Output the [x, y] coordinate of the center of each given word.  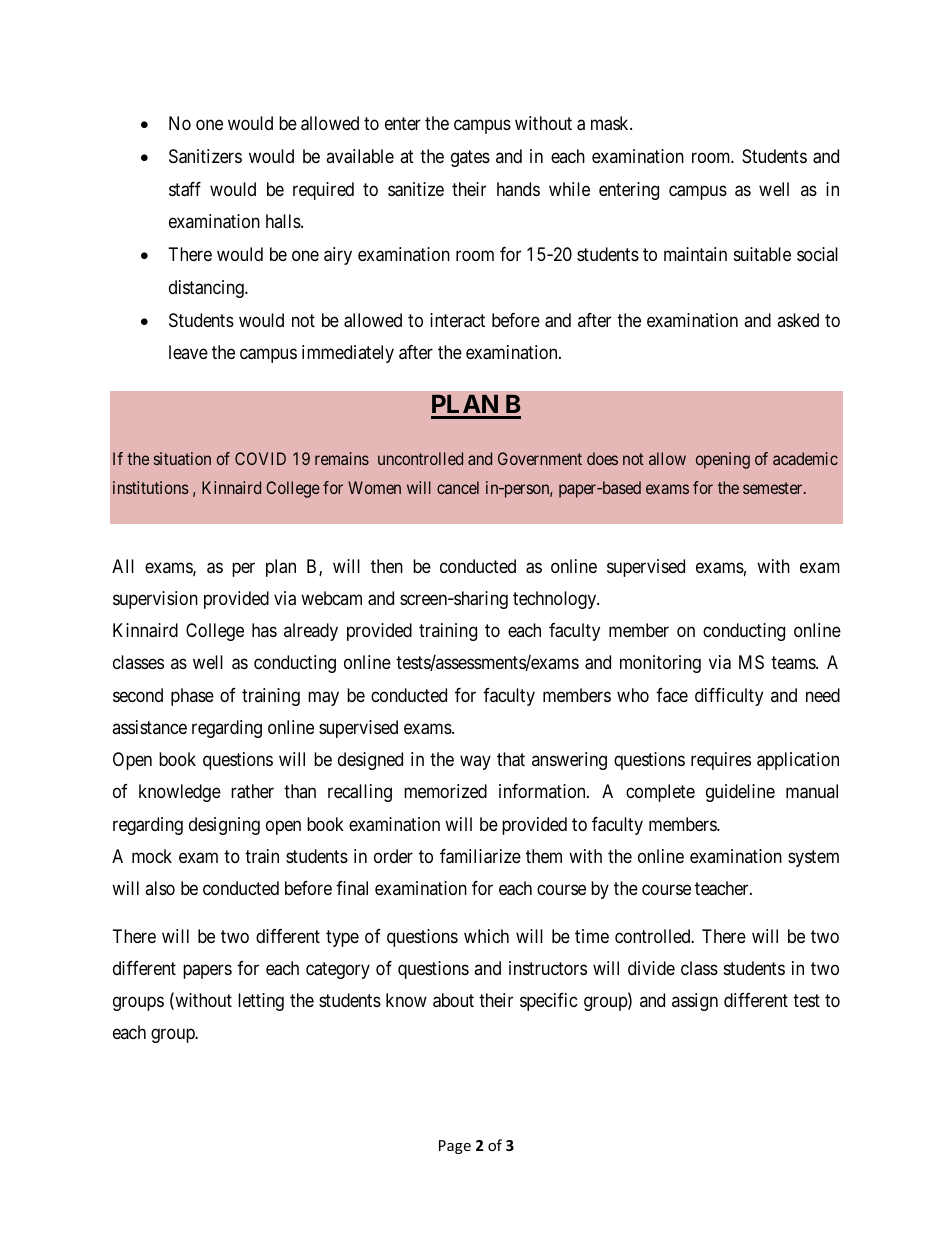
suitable [762, 254]
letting [261, 1002]
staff [185, 189]
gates [470, 158]
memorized [445, 791]
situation [182, 458]
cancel [458, 487]
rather [252, 791]
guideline [740, 793]
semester [774, 488]
